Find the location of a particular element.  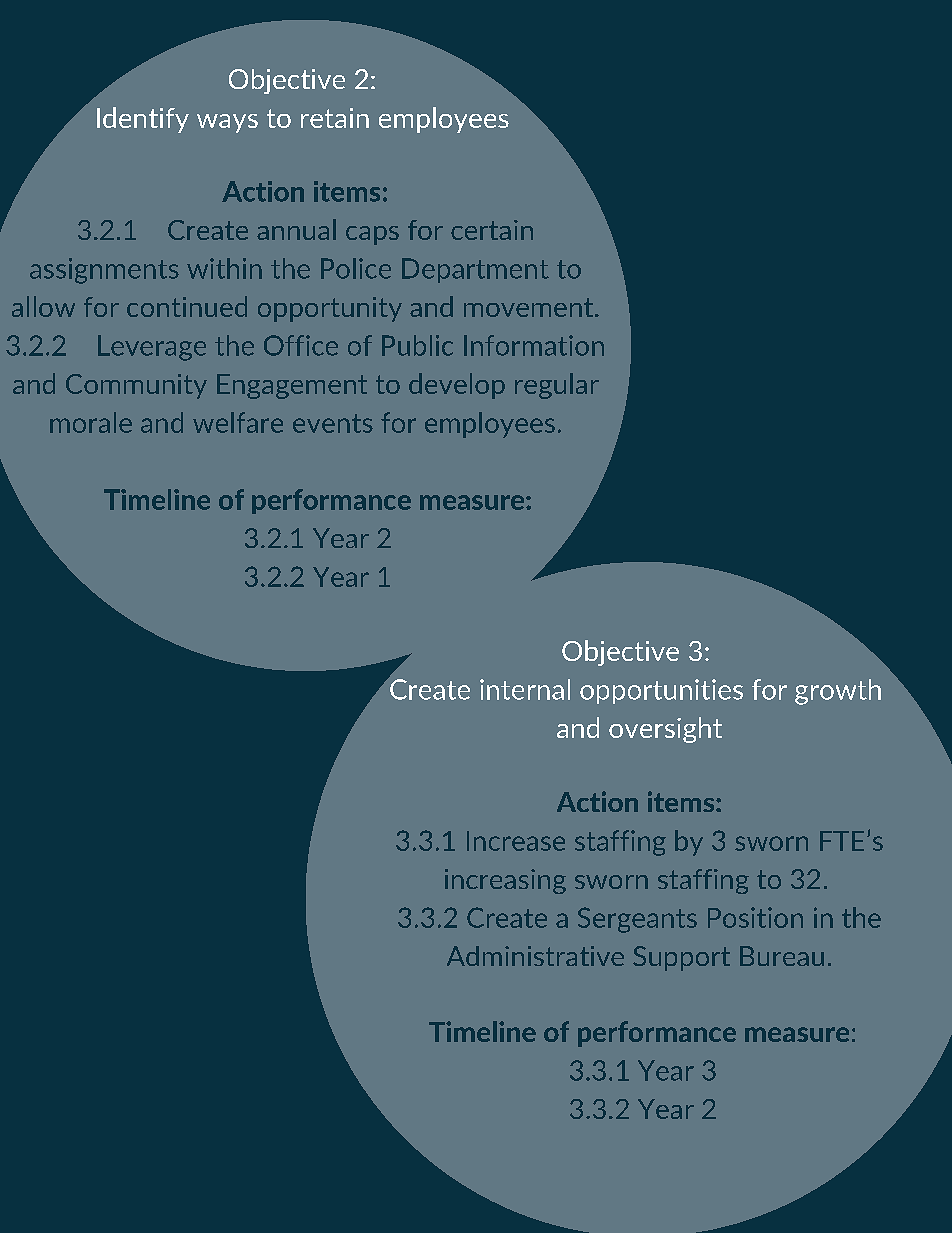

Identify is located at coordinates (143, 120).
